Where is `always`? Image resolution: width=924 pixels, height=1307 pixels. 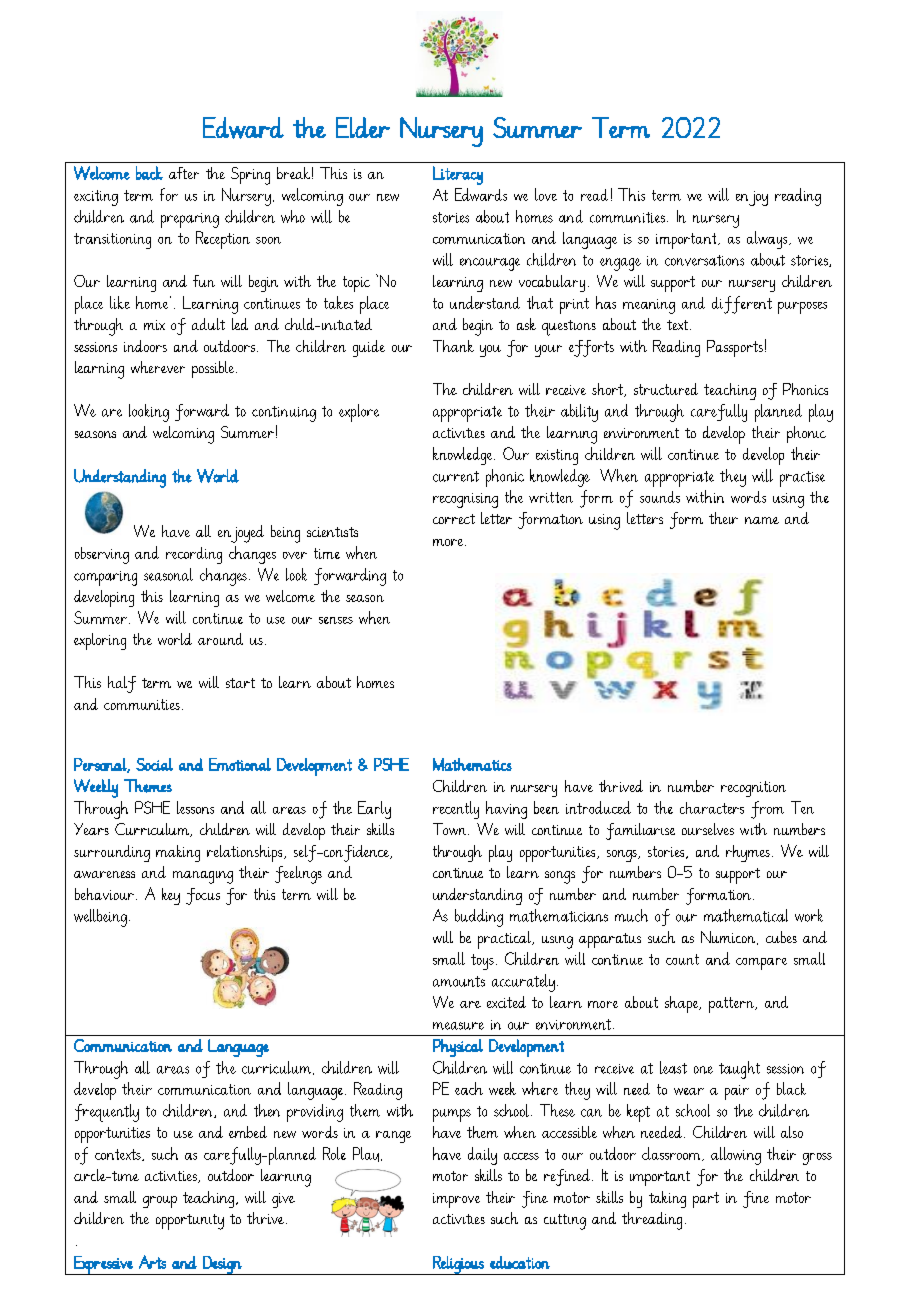 always is located at coordinates (768, 240).
